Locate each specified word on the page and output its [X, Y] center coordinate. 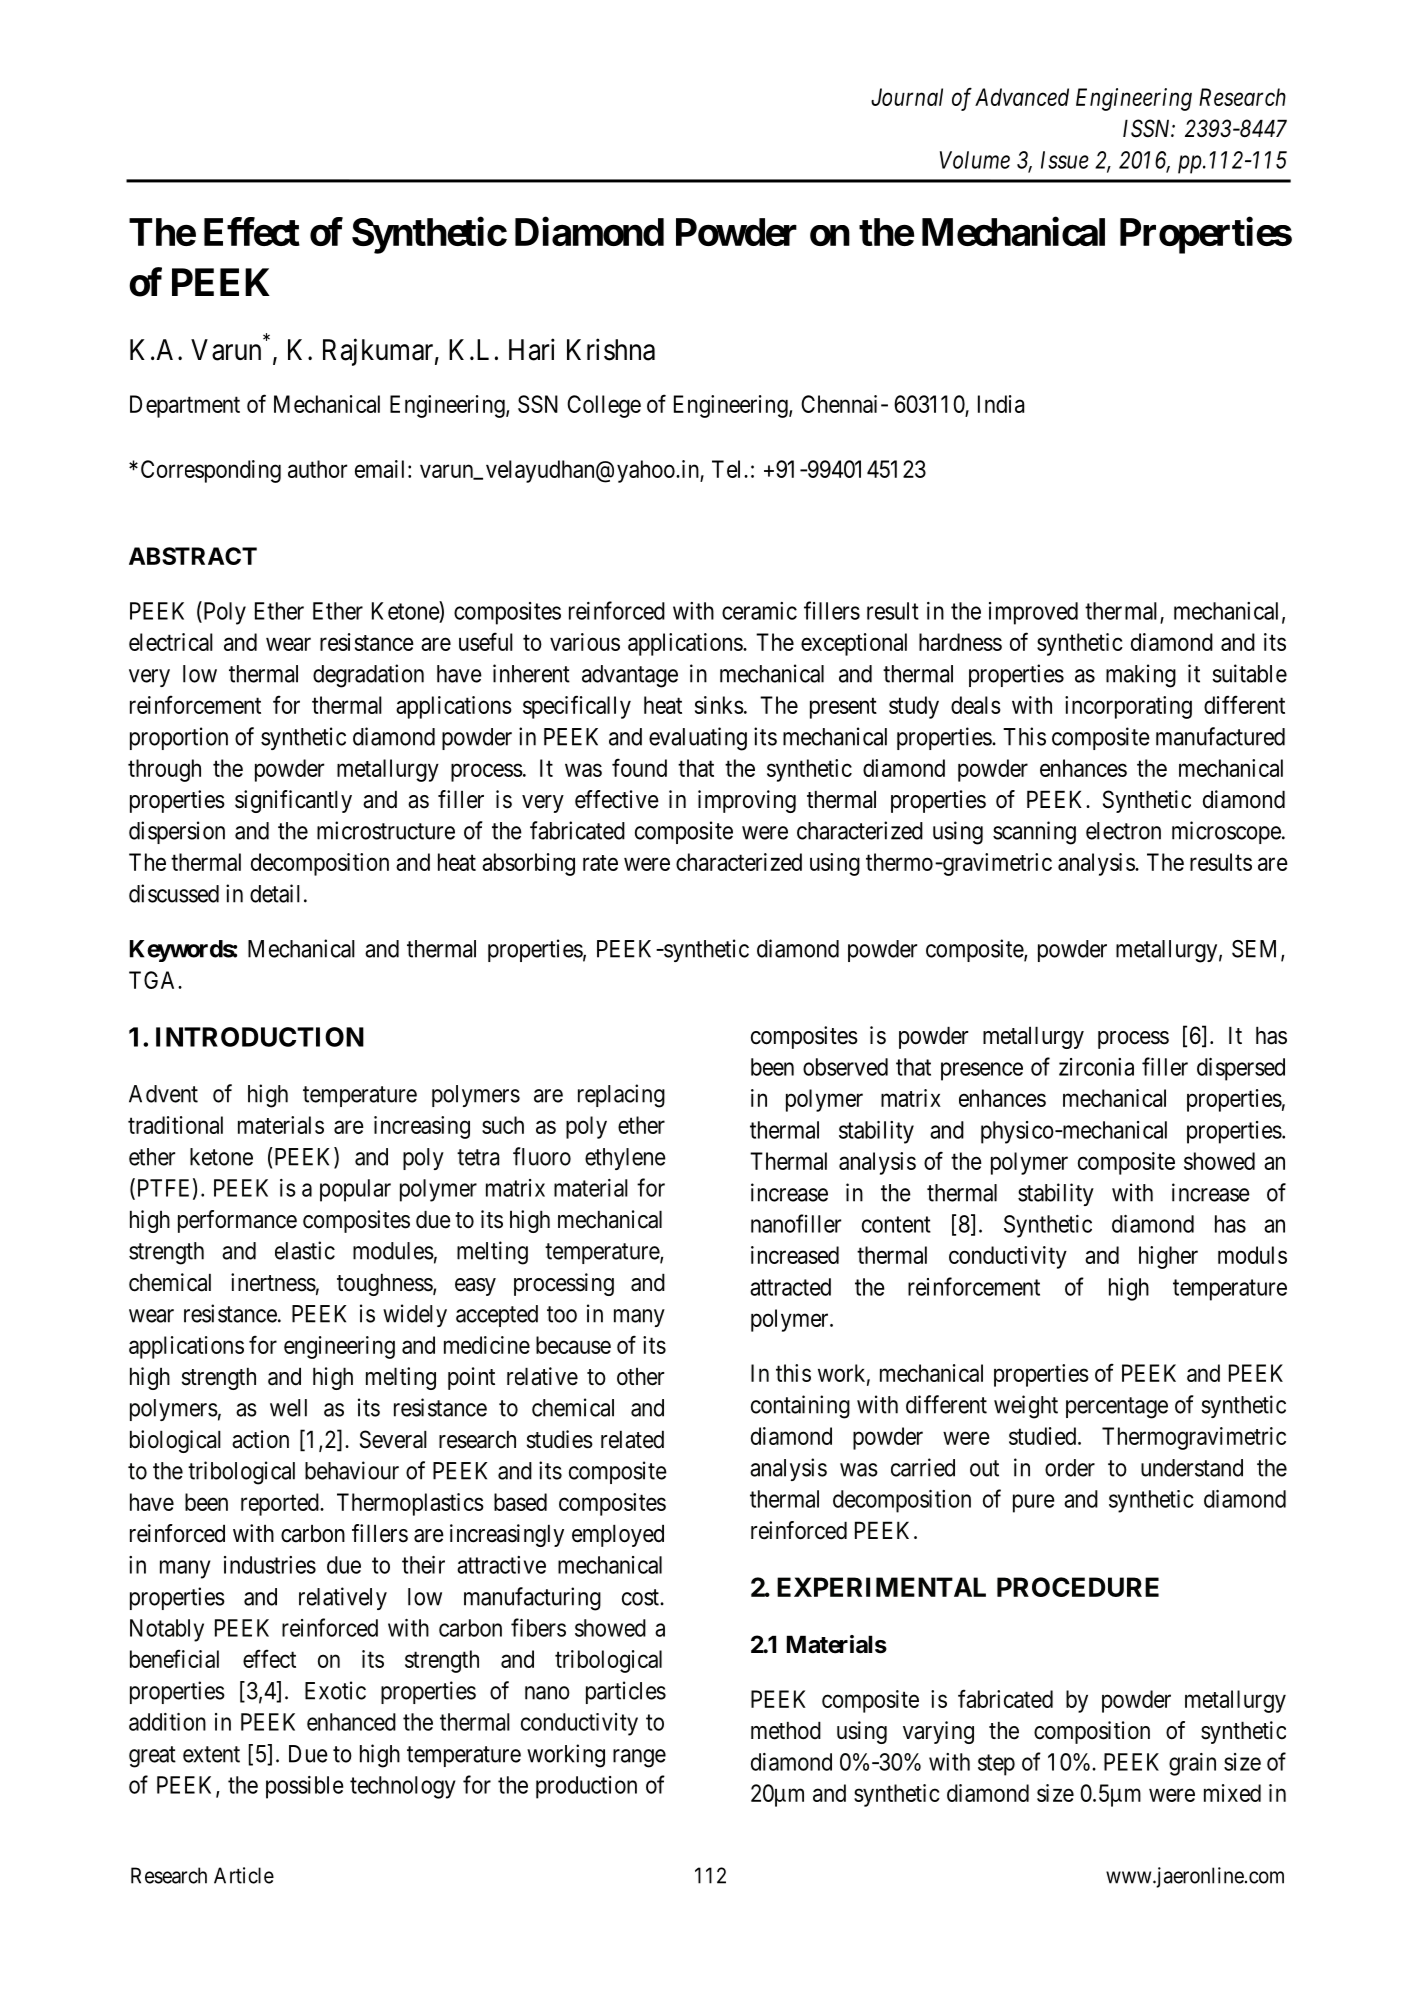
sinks [719, 705]
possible [305, 1787]
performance [237, 1221]
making [1141, 676]
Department [185, 406]
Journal [907, 97]
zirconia [1096, 1067]
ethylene [625, 1159]
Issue [1065, 160]
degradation [368, 676]
